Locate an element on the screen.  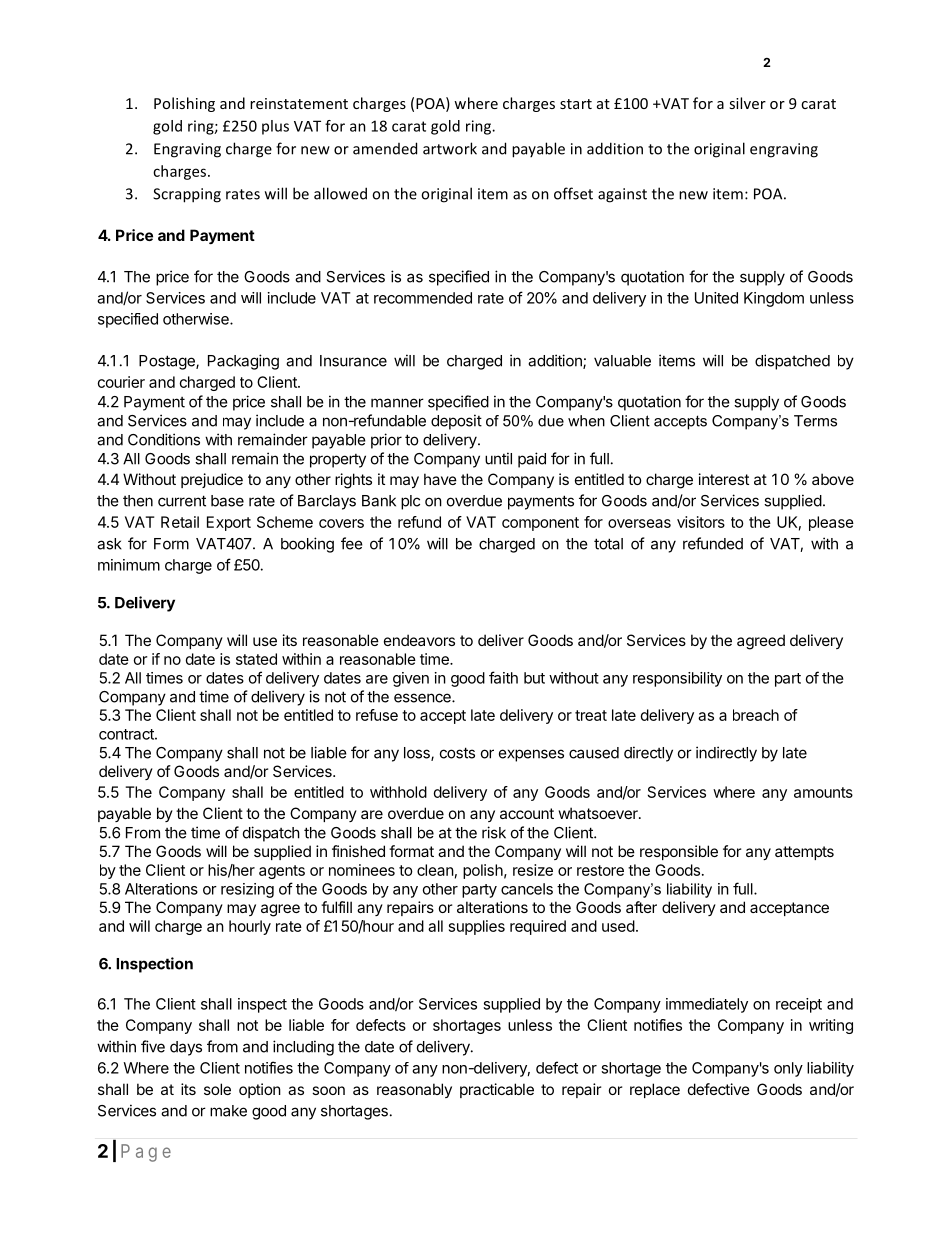
artwork is located at coordinates (450, 148).
